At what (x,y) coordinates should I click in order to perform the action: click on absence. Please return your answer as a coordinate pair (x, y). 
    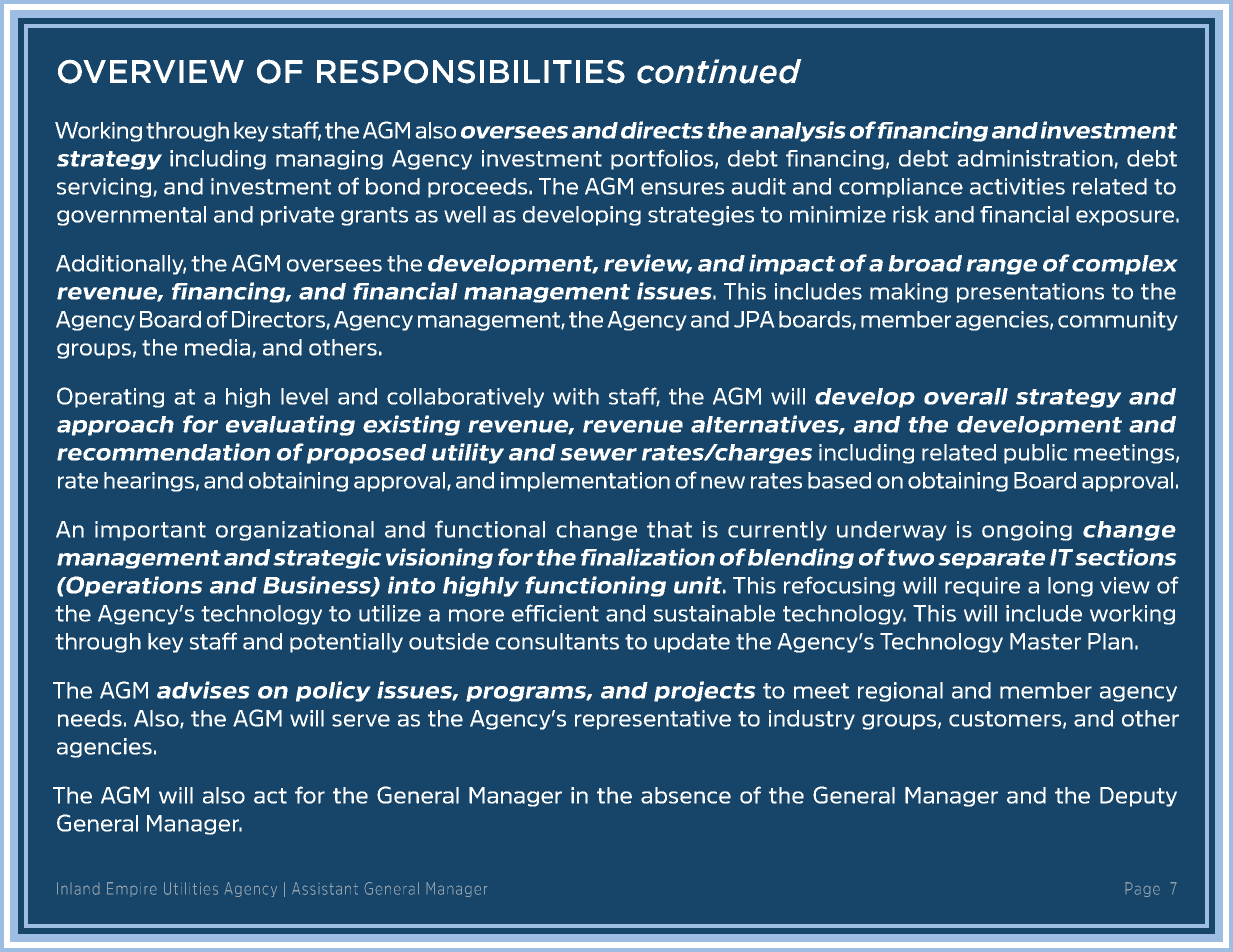
    Looking at the image, I should click on (686, 795).
